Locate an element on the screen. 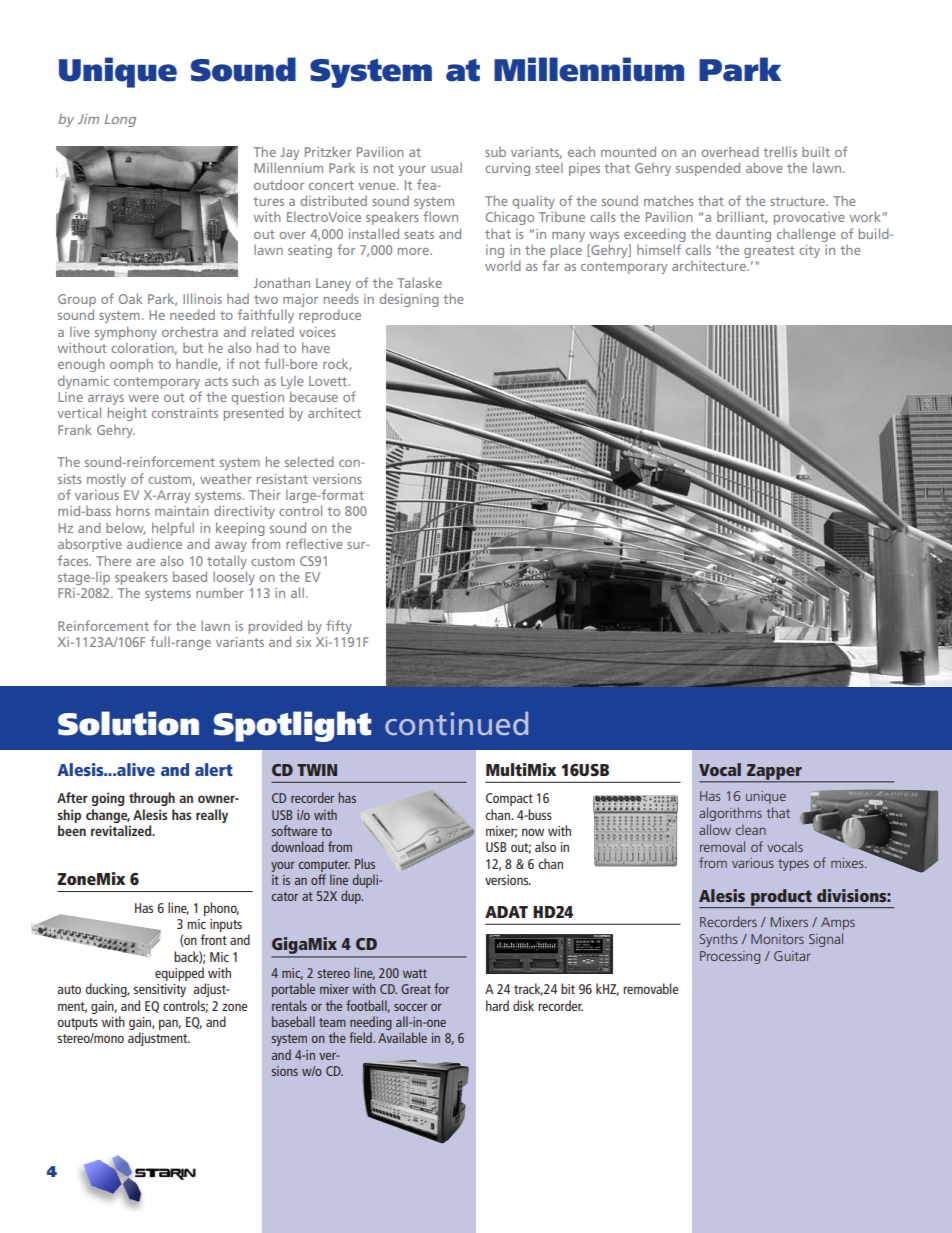  Zapper is located at coordinates (774, 773).
